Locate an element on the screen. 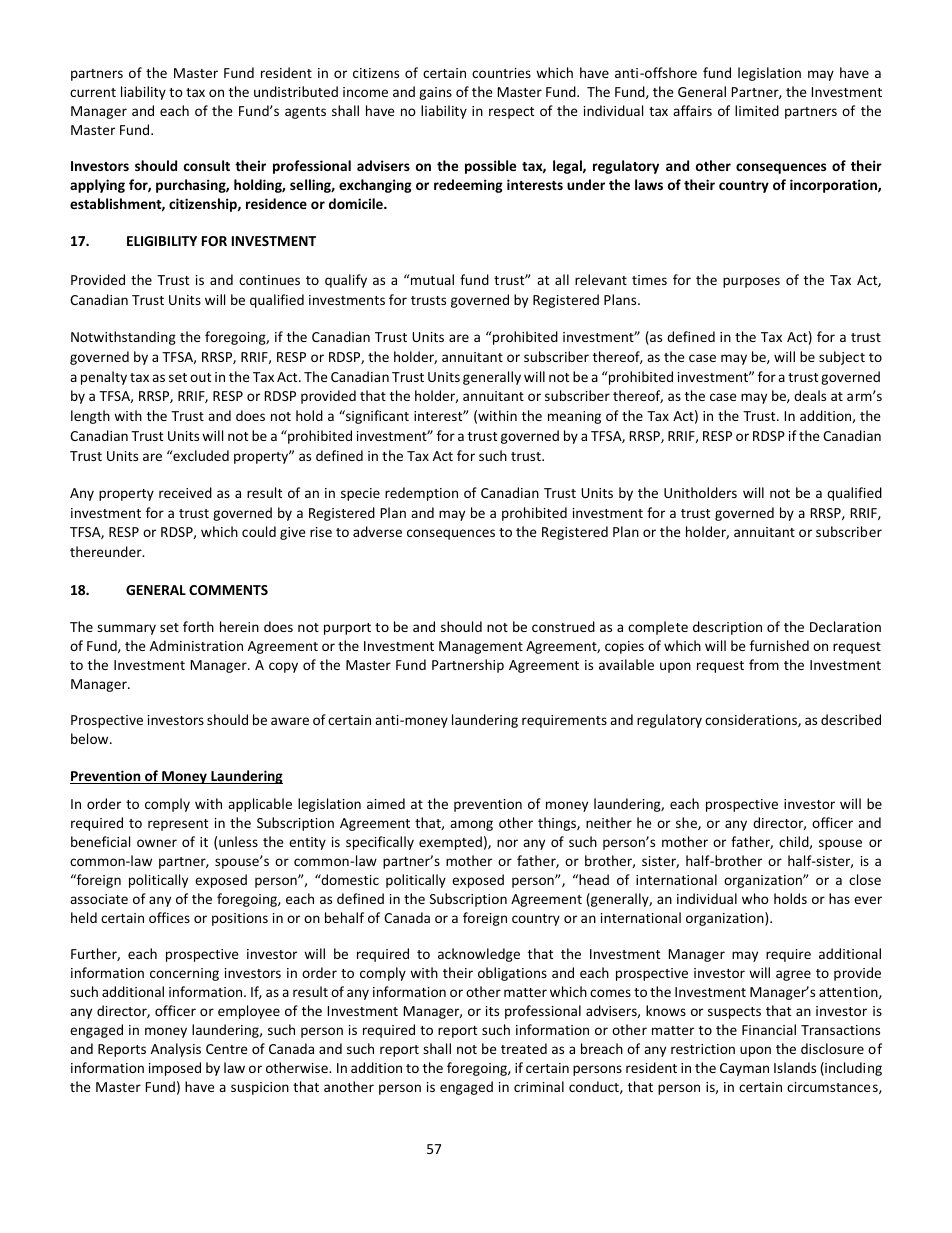 The image size is (952, 1233). out is located at coordinates (200, 377).
